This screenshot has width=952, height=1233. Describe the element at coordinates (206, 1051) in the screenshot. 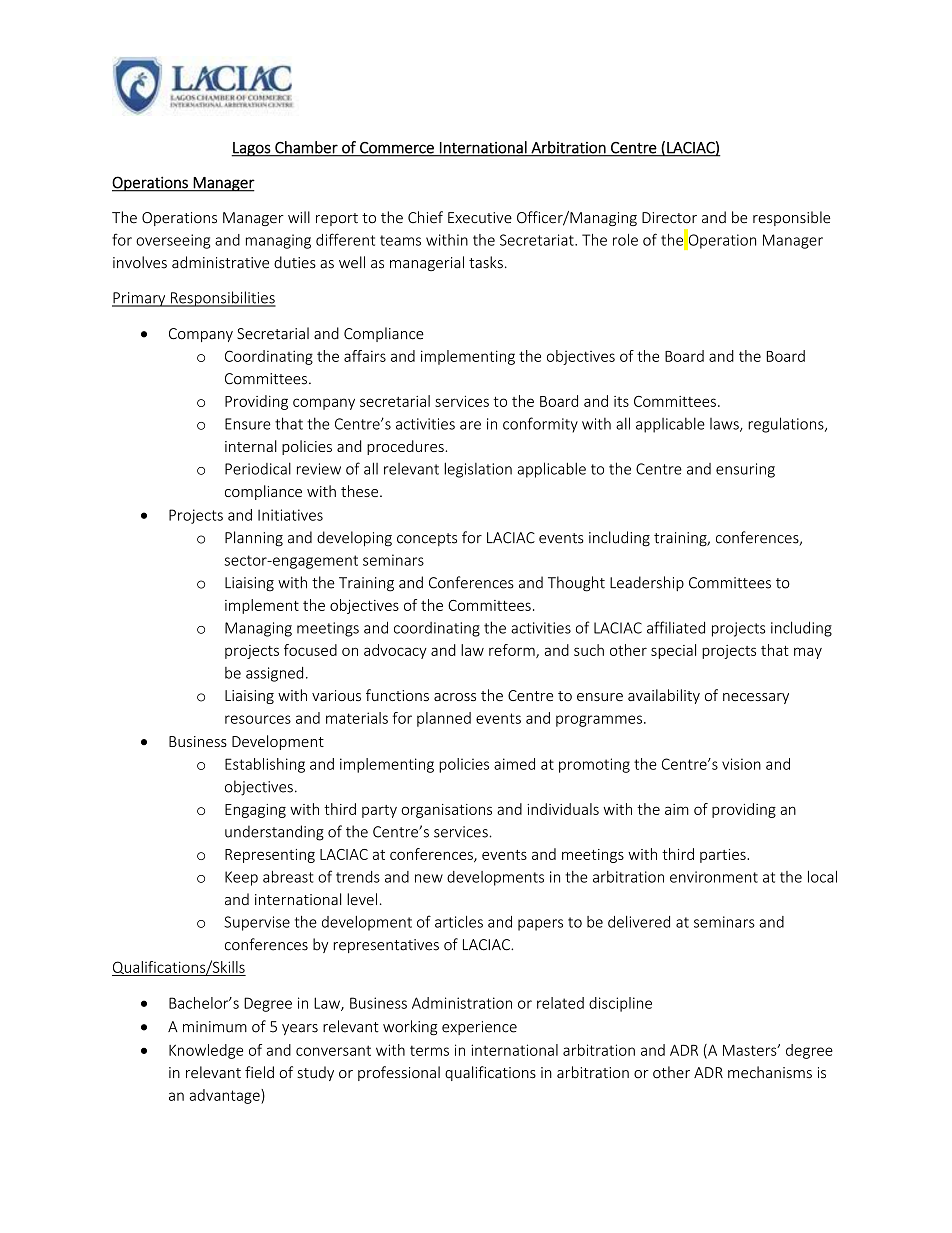

I see `Knowledge` at that location.
